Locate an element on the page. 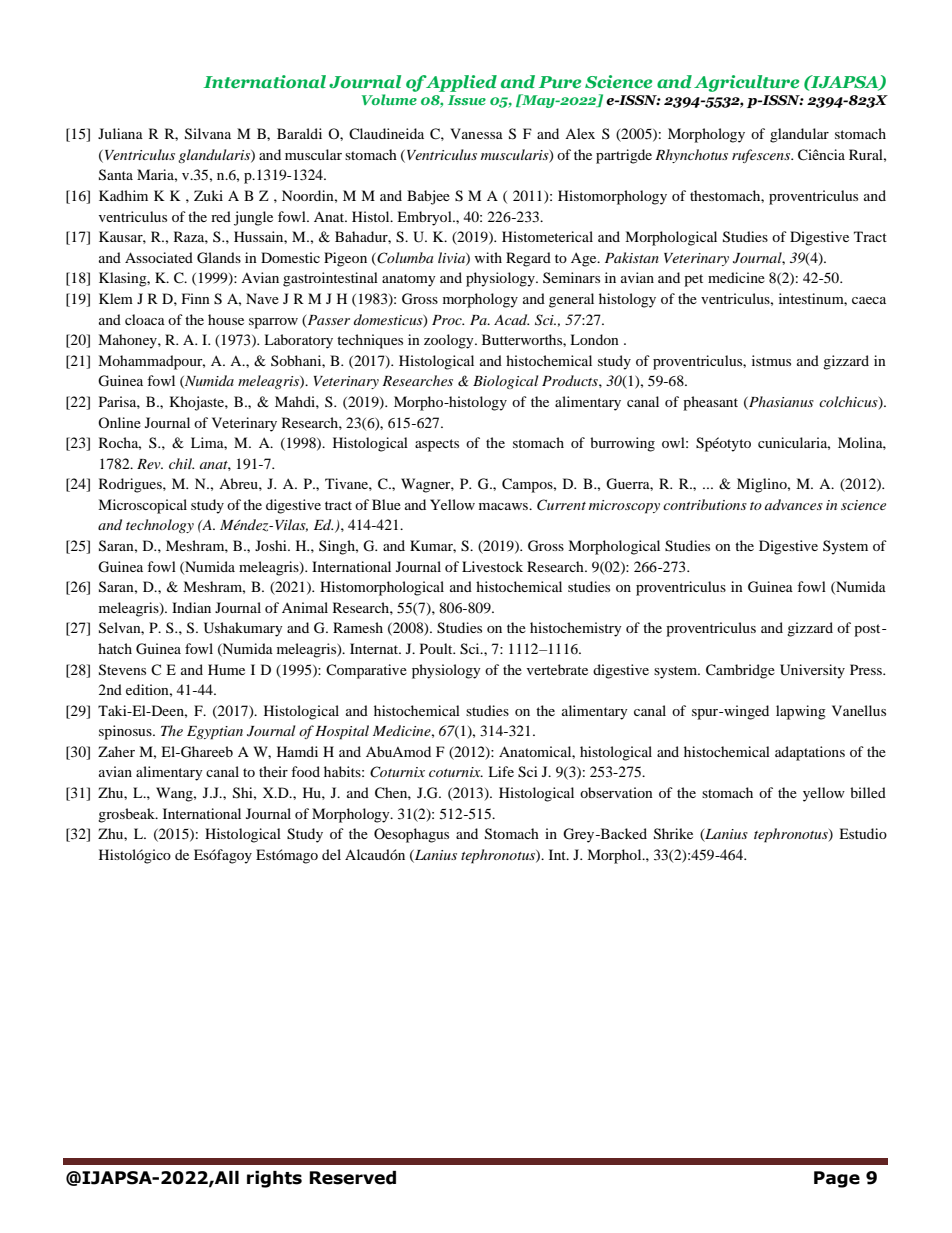 This image has width=952, height=1233. vertebrate is located at coordinates (557, 669).
